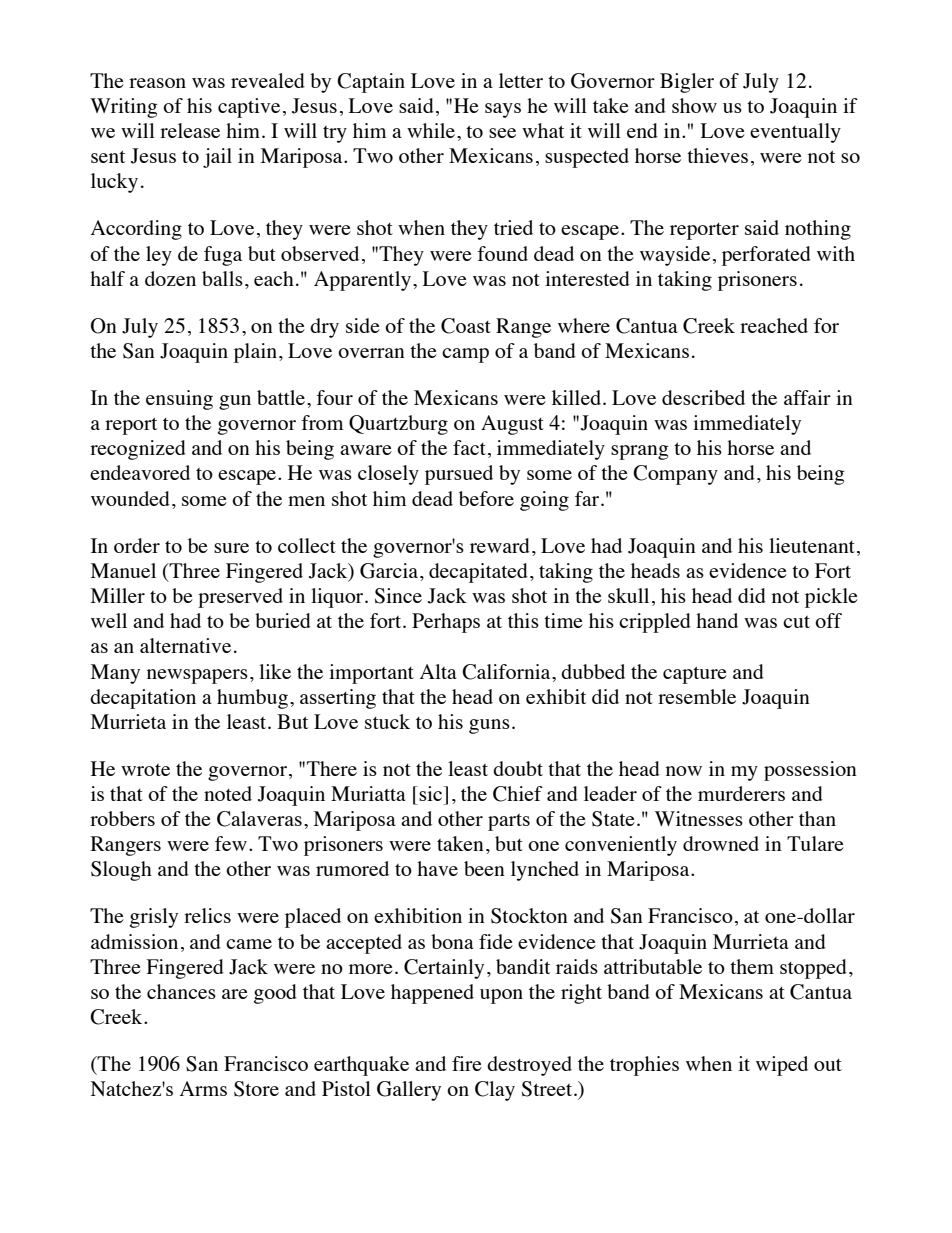 Image resolution: width=952 pixels, height=1233 pixels. What do you see at coordinates (489, 726) in the screenshot?
I see `guns` at bounding box center [489, 726].
